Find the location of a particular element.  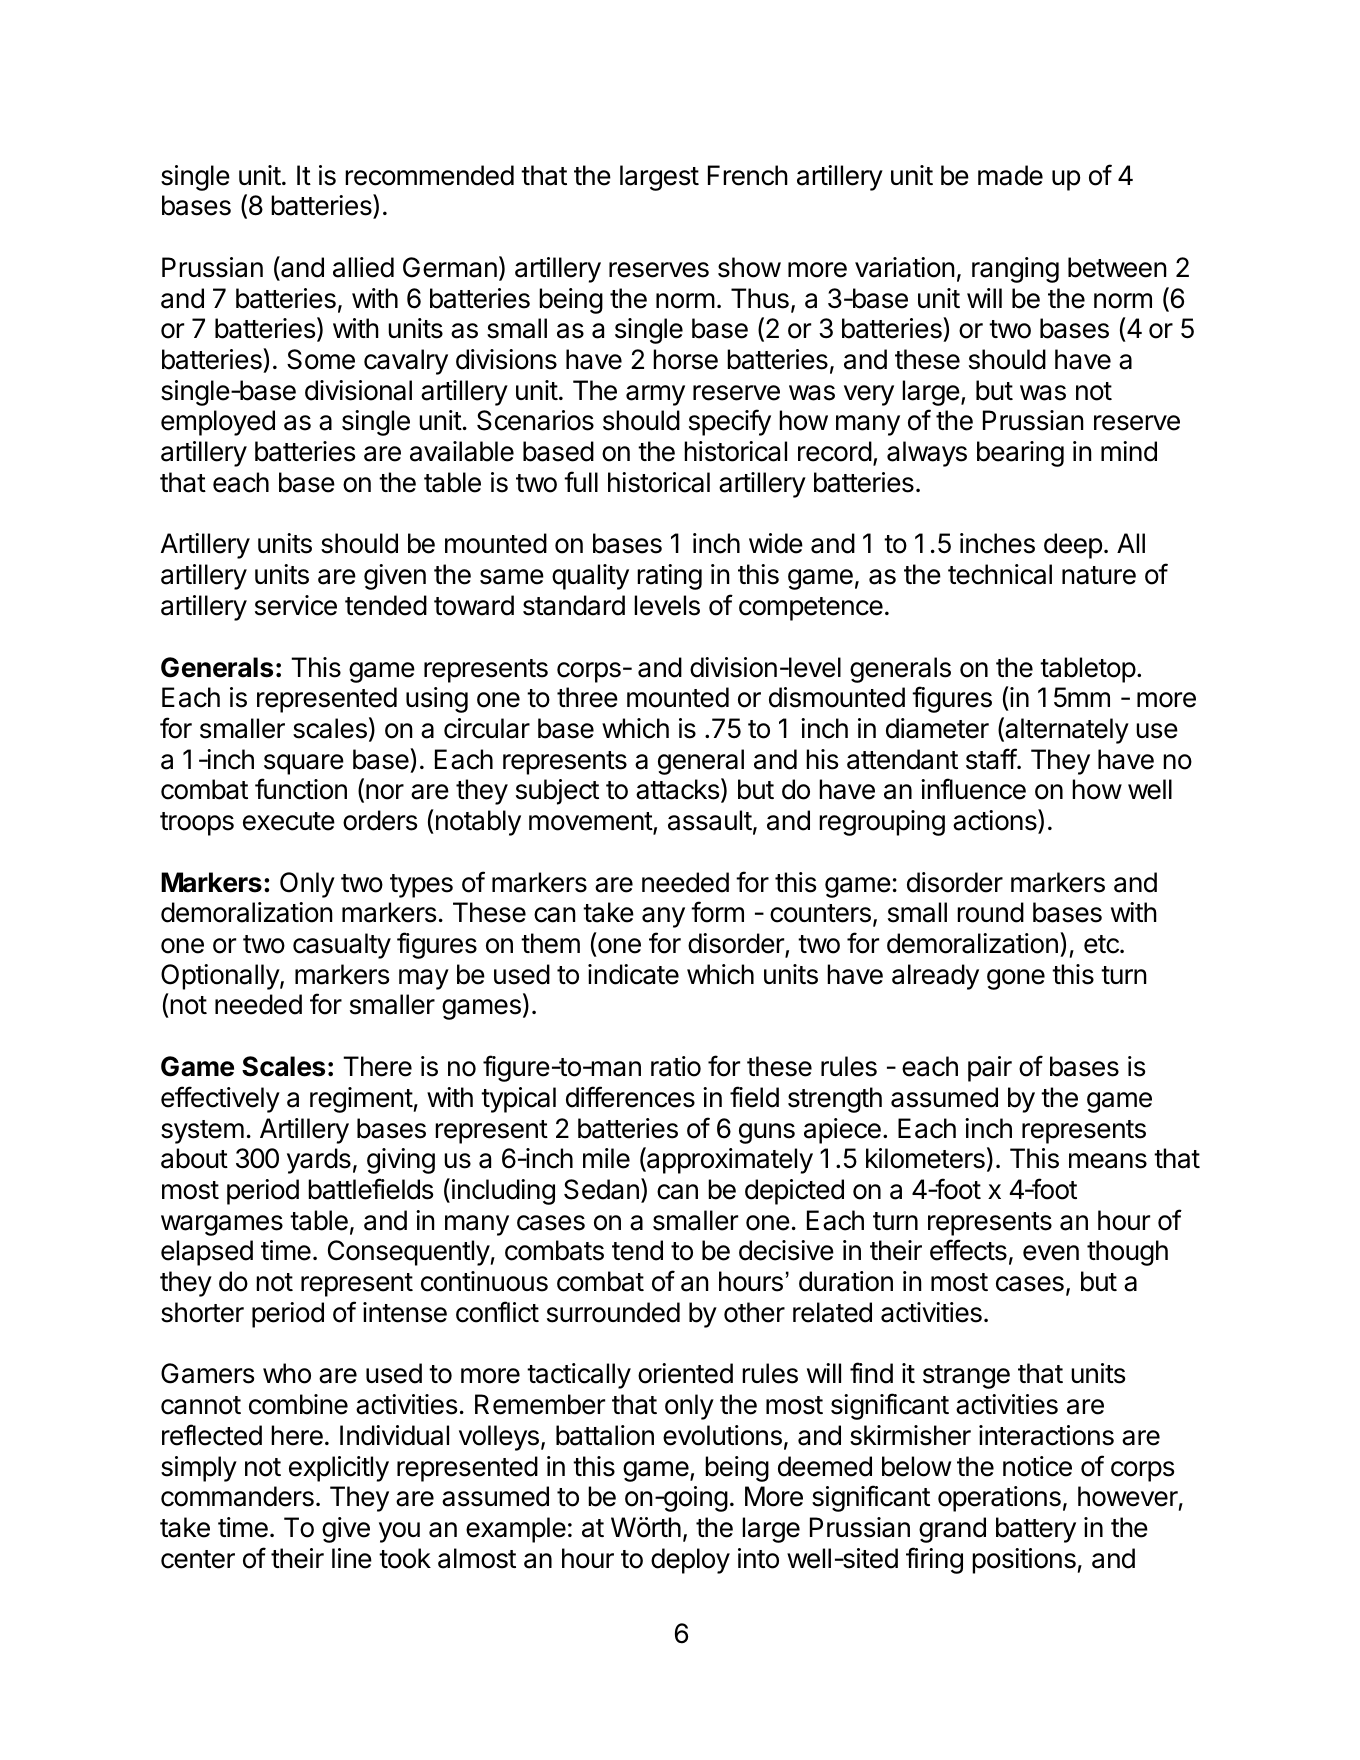

deploy is located at coordinates (690, 1561).
